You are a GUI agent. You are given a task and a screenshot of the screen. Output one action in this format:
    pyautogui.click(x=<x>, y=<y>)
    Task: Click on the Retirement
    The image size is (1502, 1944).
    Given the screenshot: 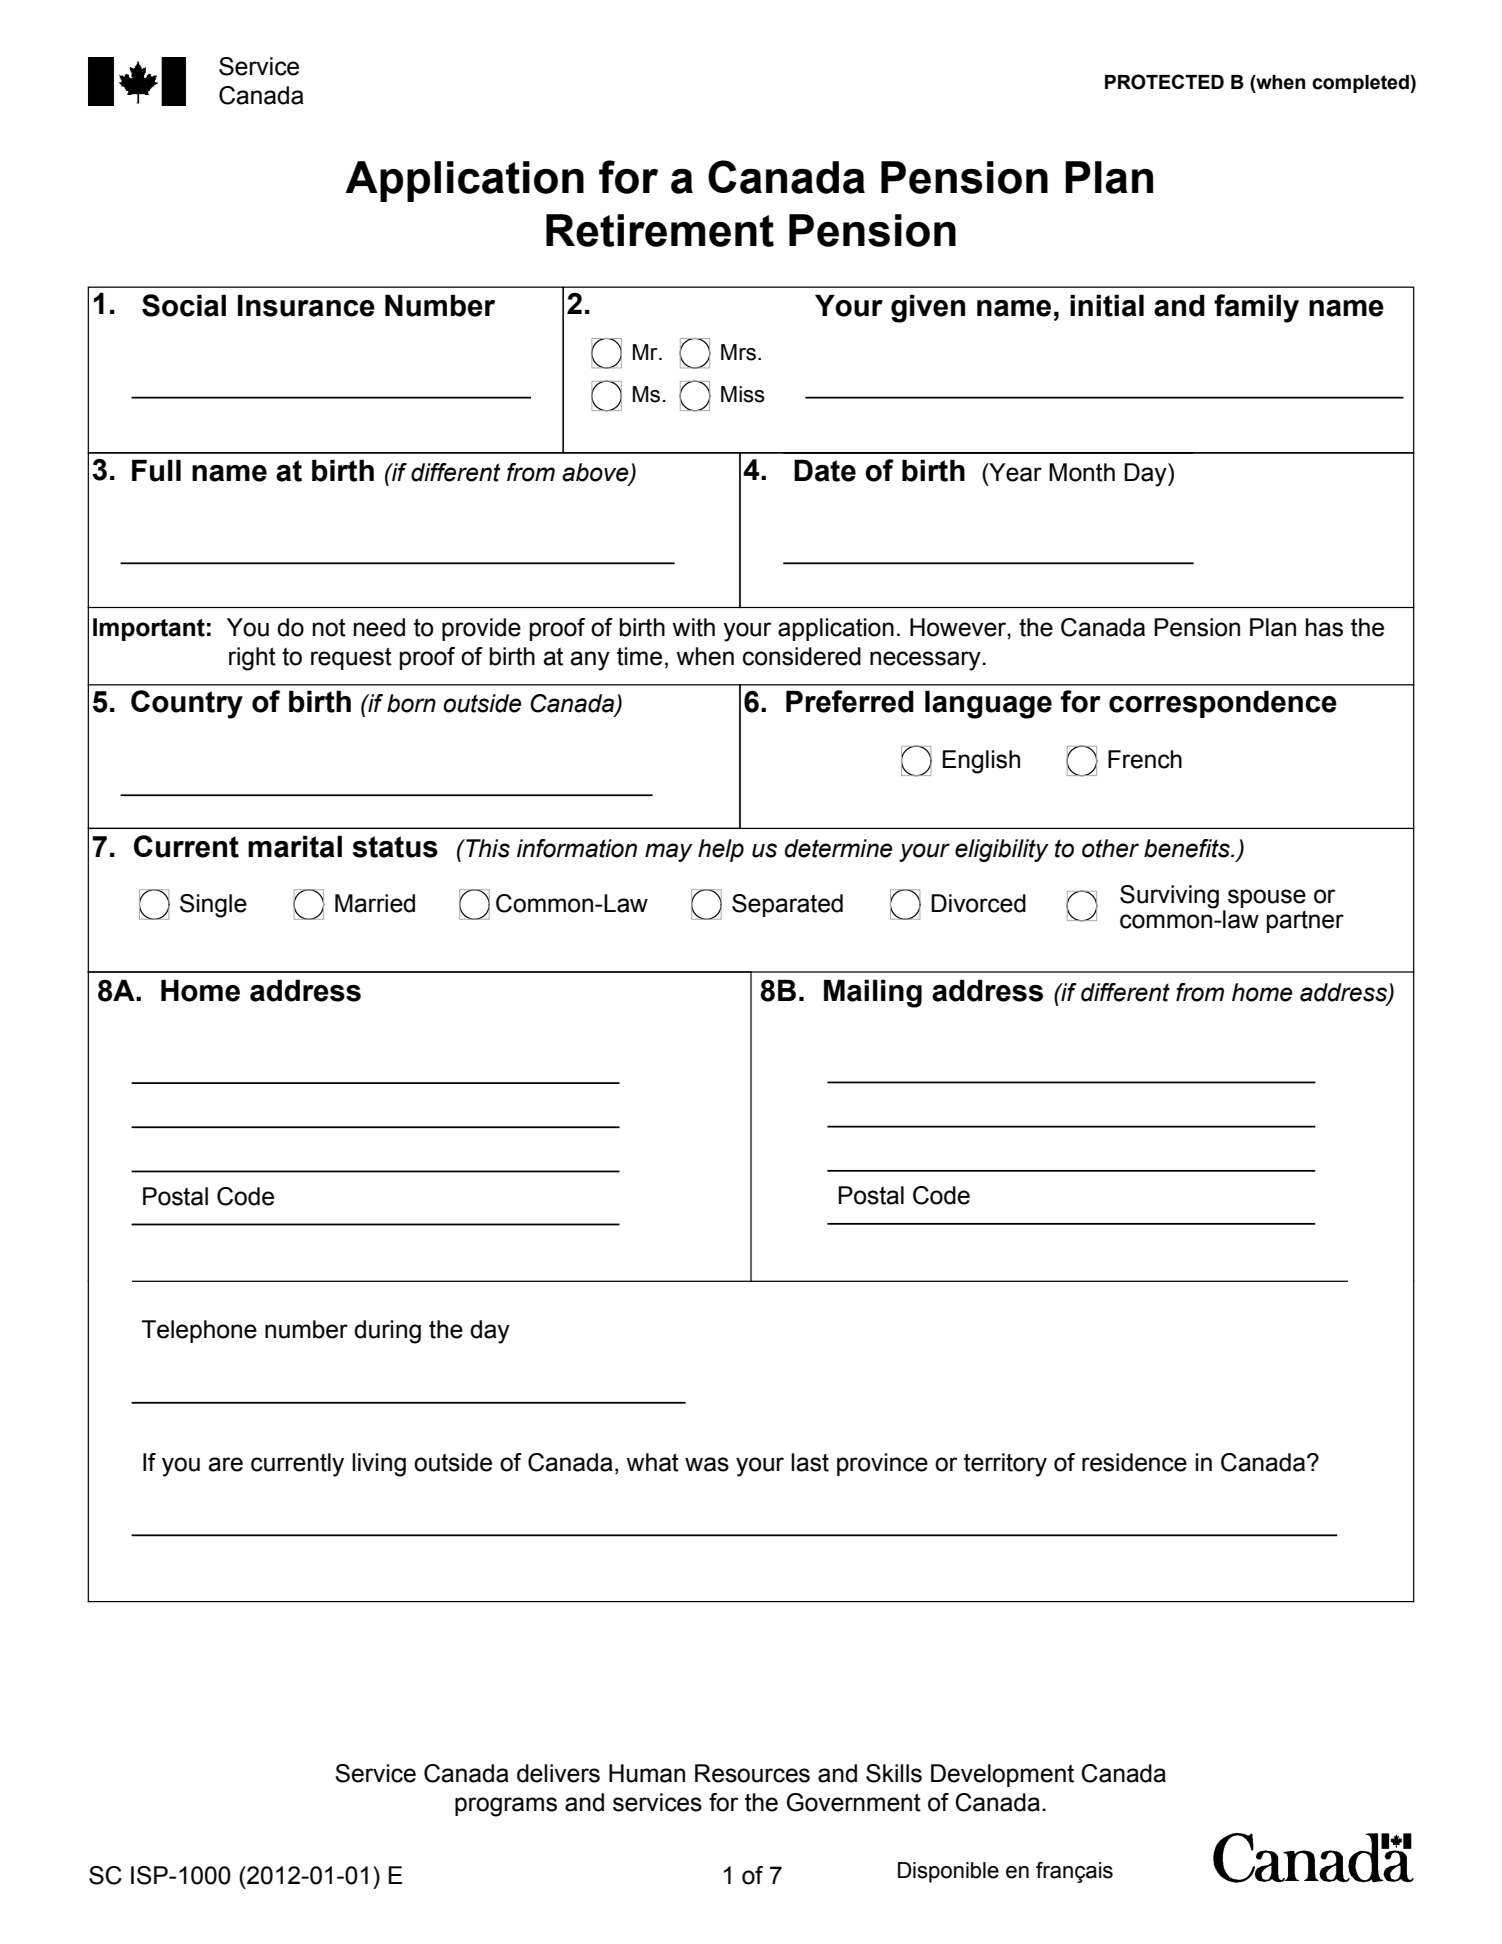 What is the action you would take?
    pyautogui.click(x=660, y=230)
